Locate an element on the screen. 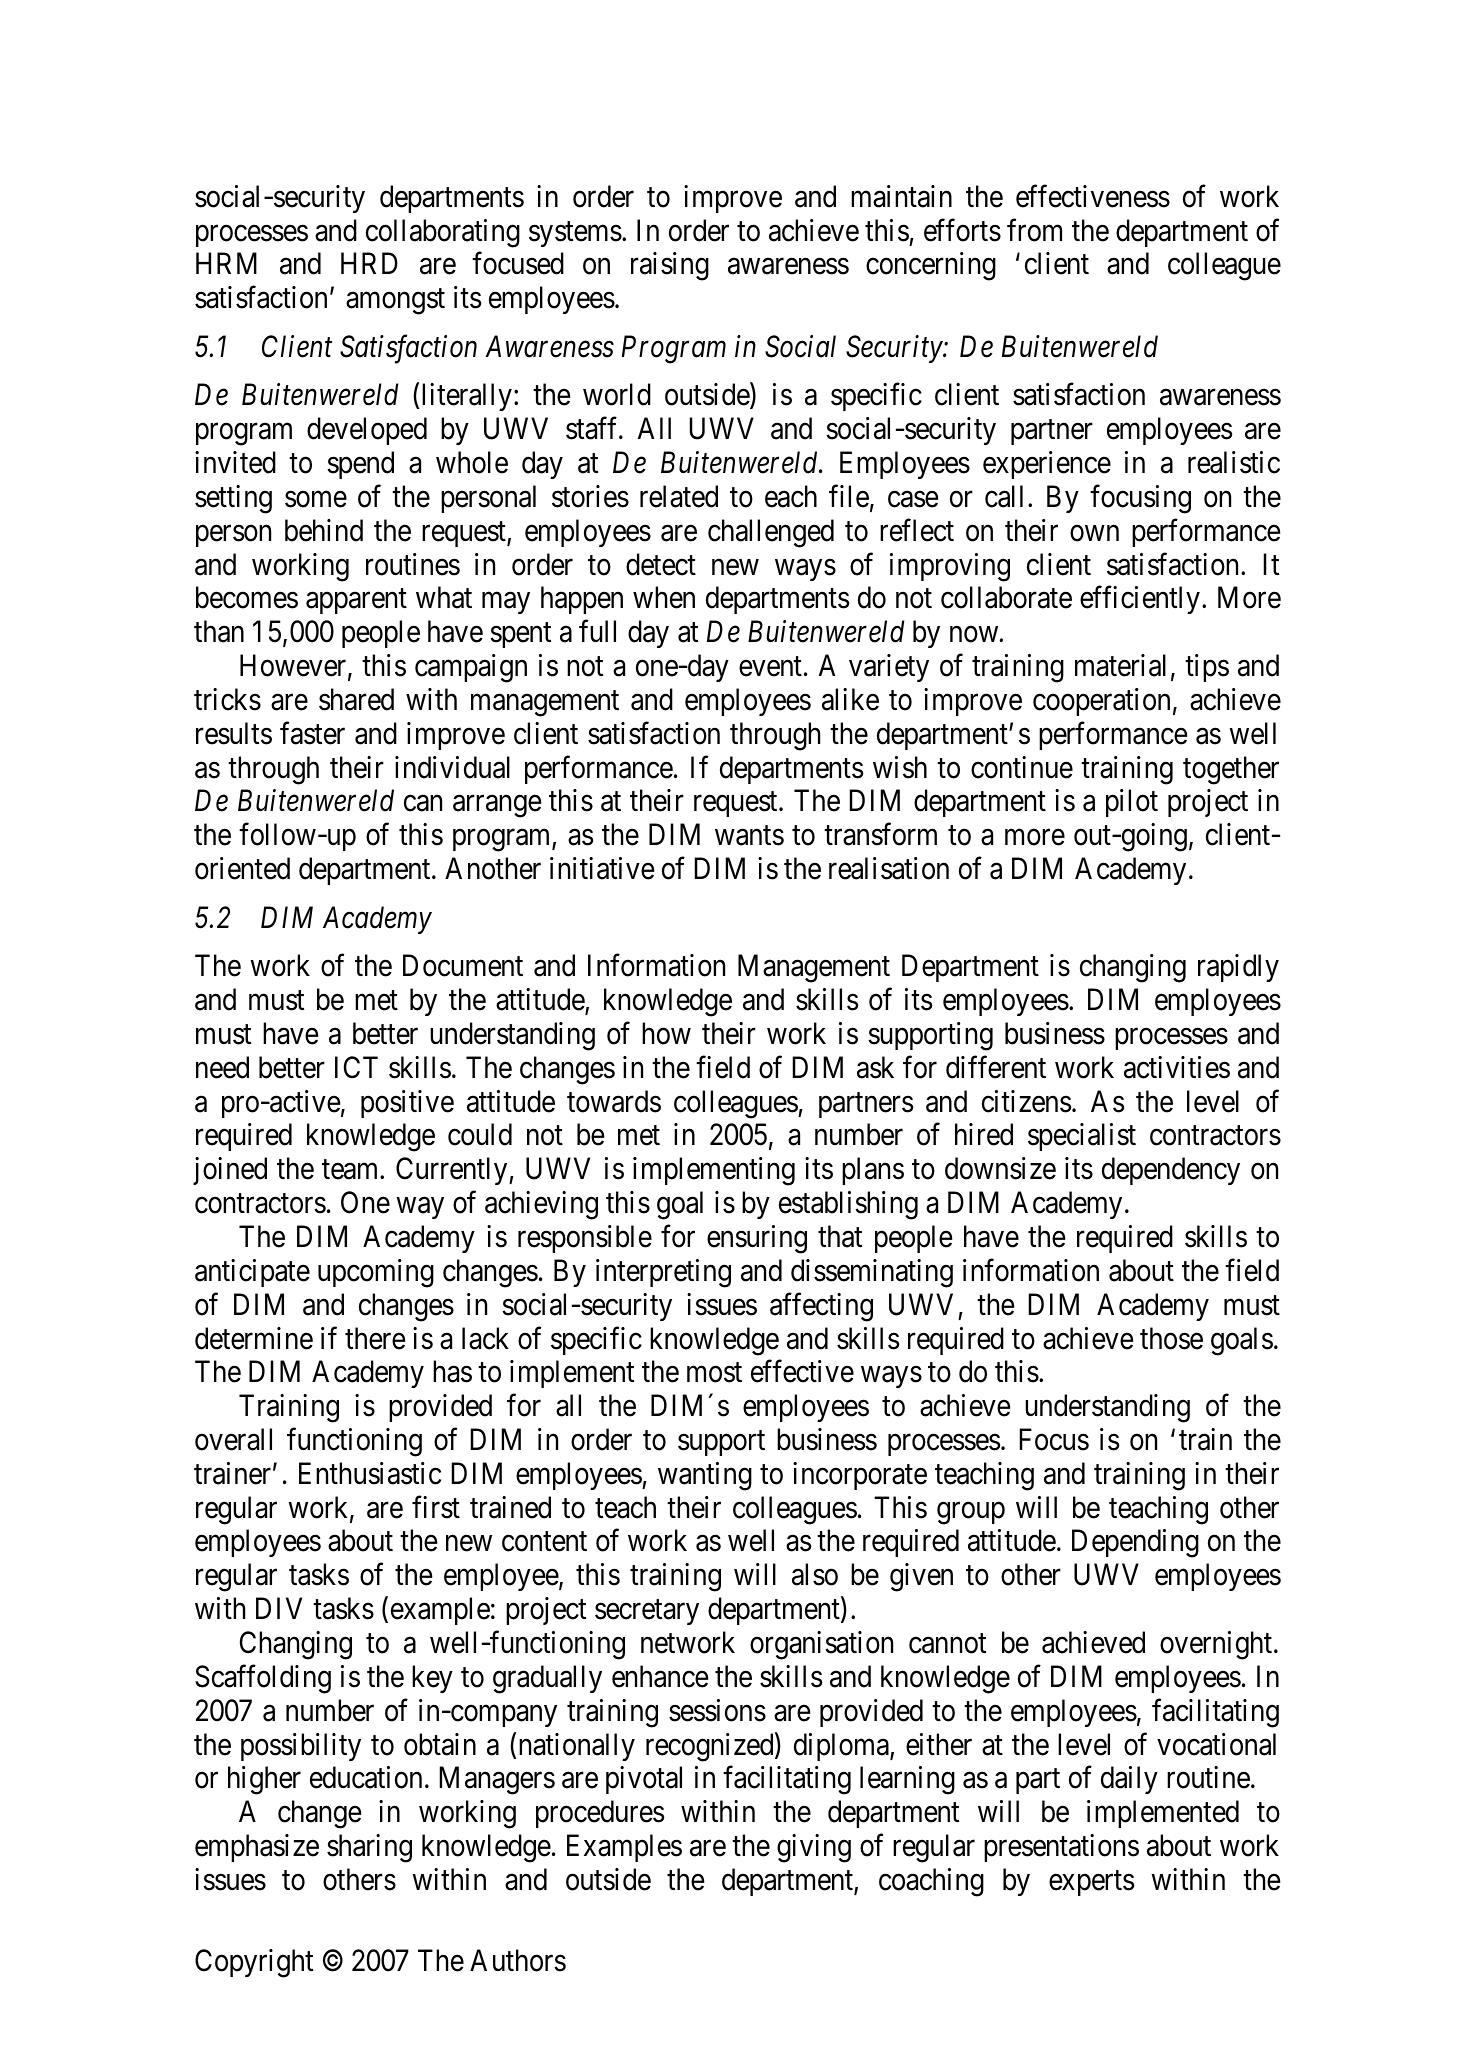 This screenshot has width=1459, height=2065. Enthusiastic is located at coordinates (370, 1473).
